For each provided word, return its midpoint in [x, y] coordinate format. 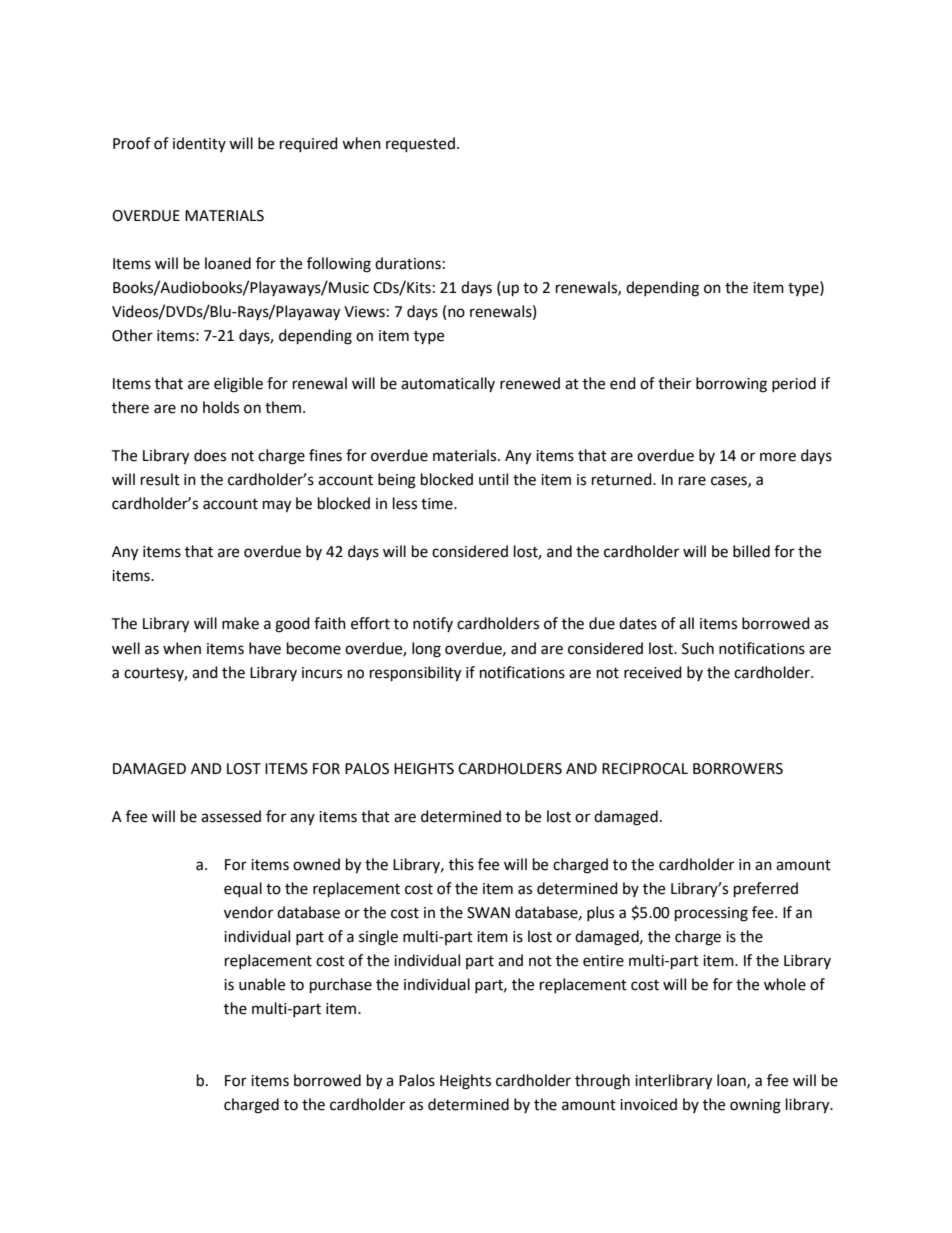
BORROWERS [738, 769]
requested [420, 145]
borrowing [731, 385]
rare [692, 481]
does [210, 455]
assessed [231, 816]
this [461, 864]
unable [262, 984]
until [493, 479]
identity [199, 144]
